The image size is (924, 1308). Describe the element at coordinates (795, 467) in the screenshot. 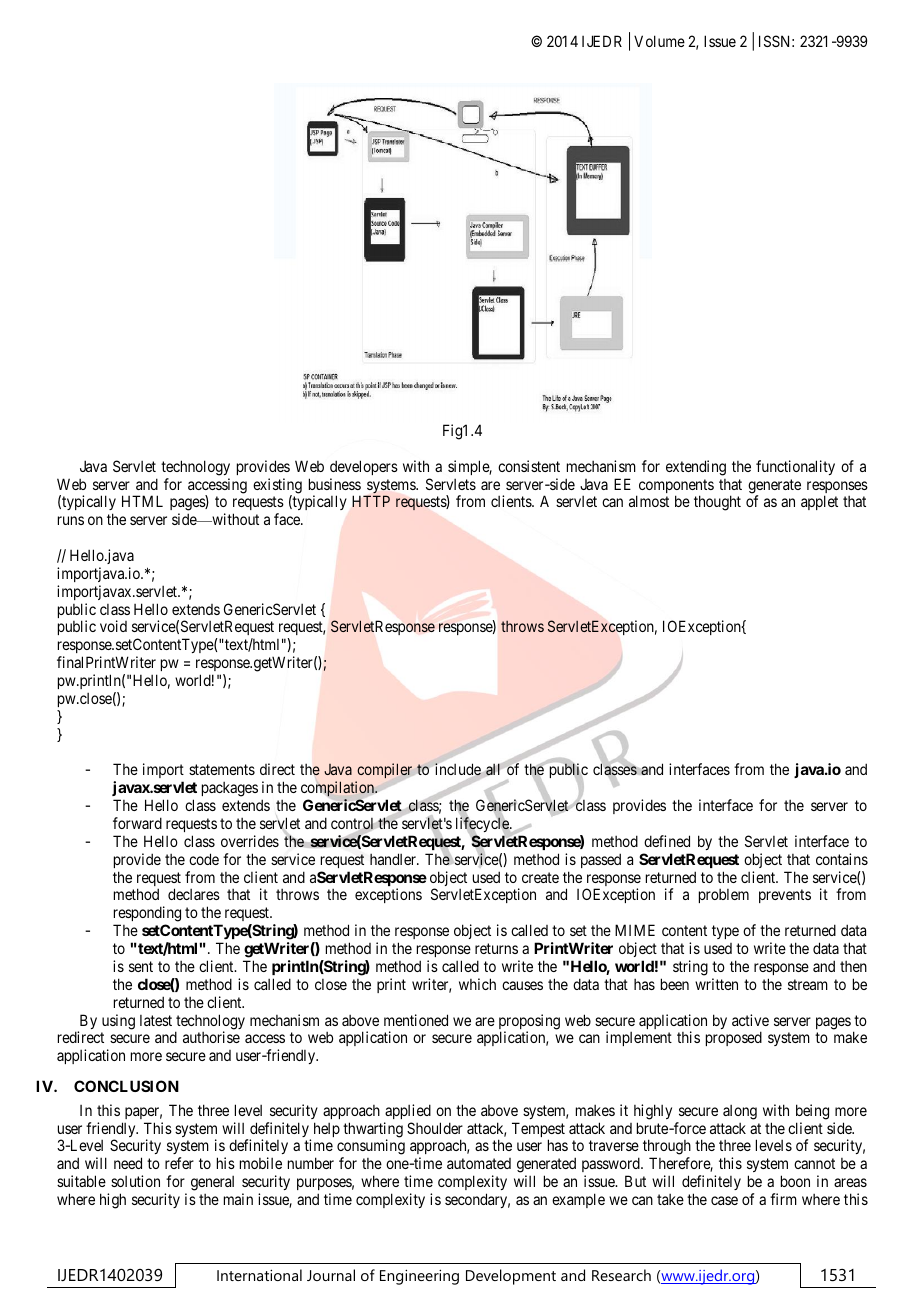

I see `functionality` at that location.
